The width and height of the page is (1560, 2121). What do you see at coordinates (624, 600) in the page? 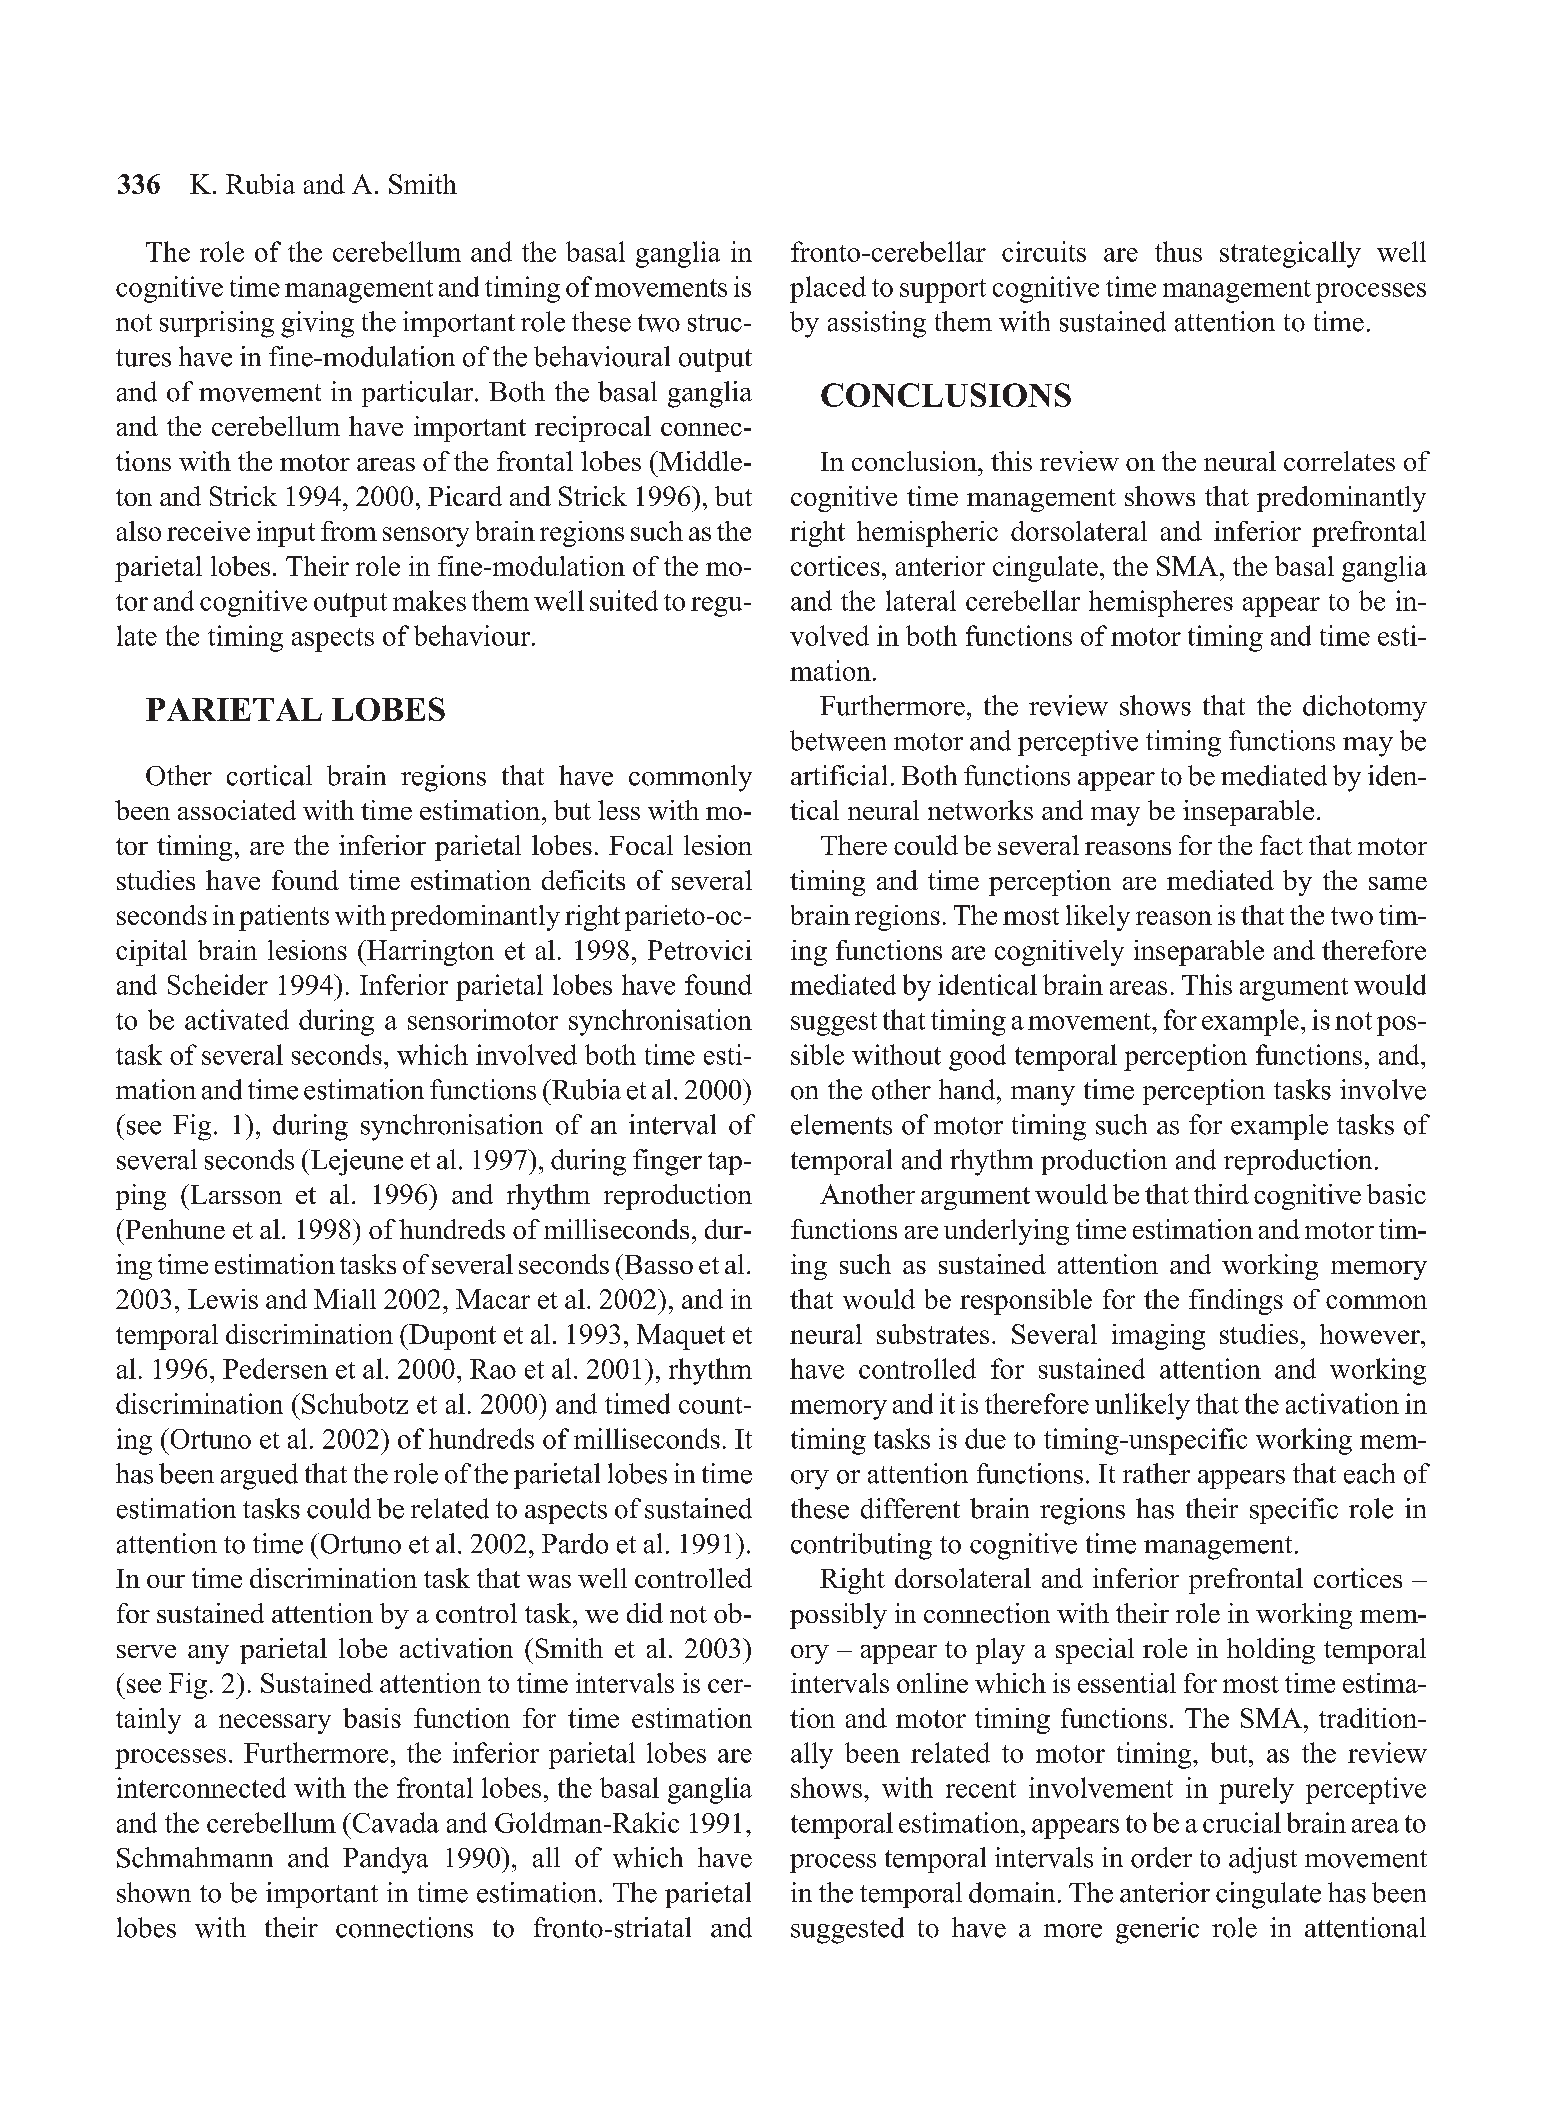
I see `suited` at bounding box center [624, 600].
